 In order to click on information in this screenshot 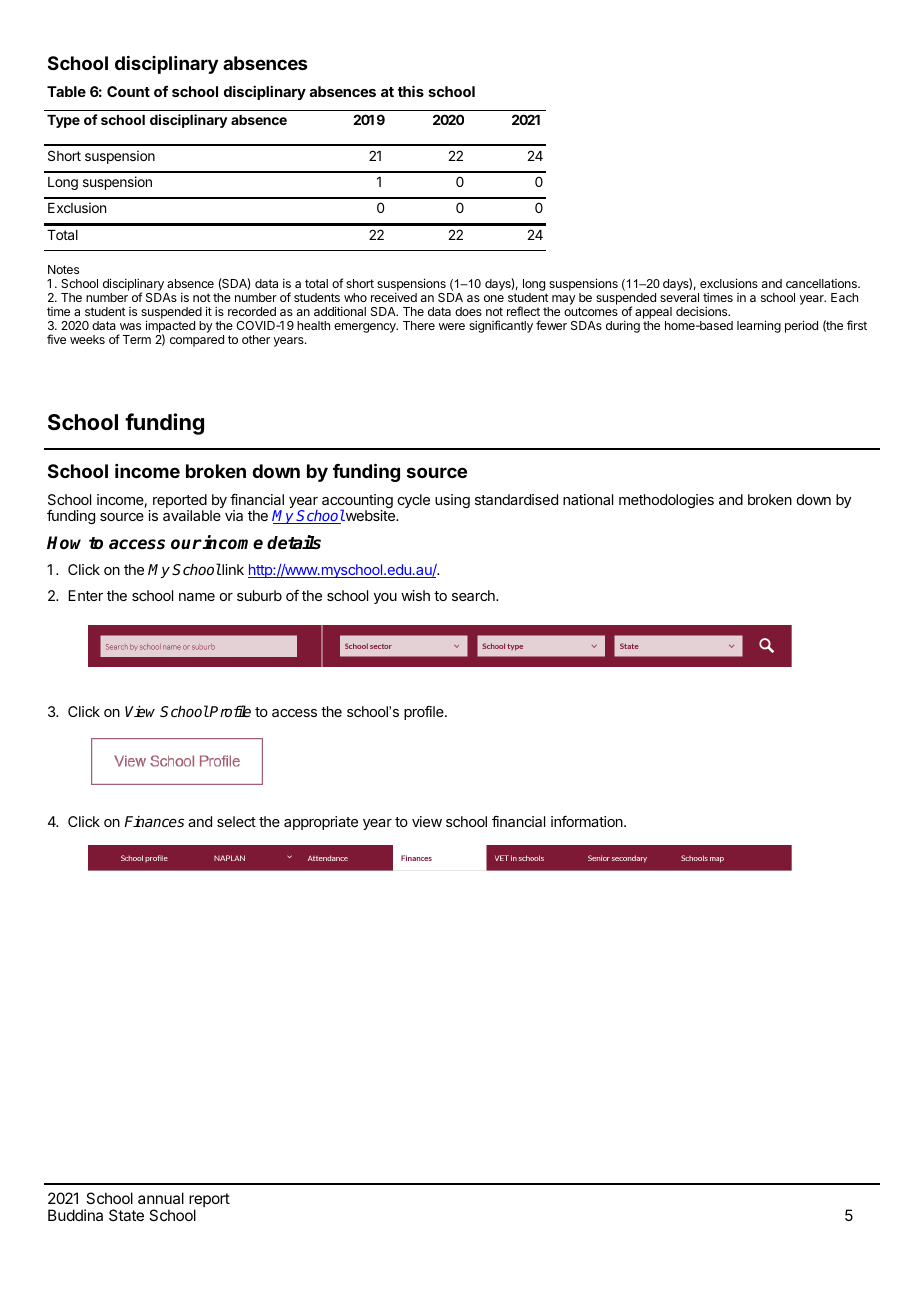, I will do `click(588, 821)`.
